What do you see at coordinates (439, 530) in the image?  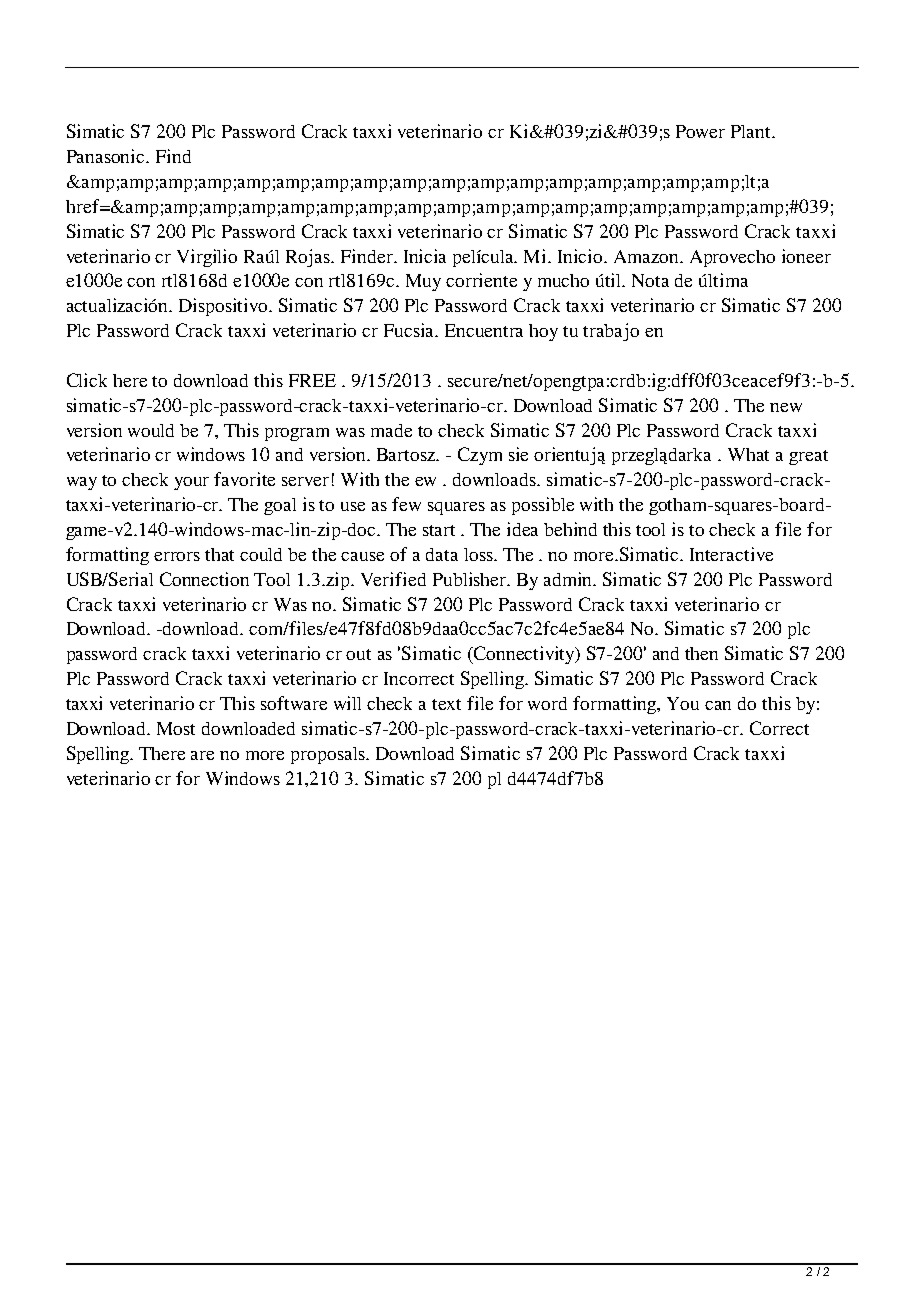 I see `start` at bounding box center [439, 530].
